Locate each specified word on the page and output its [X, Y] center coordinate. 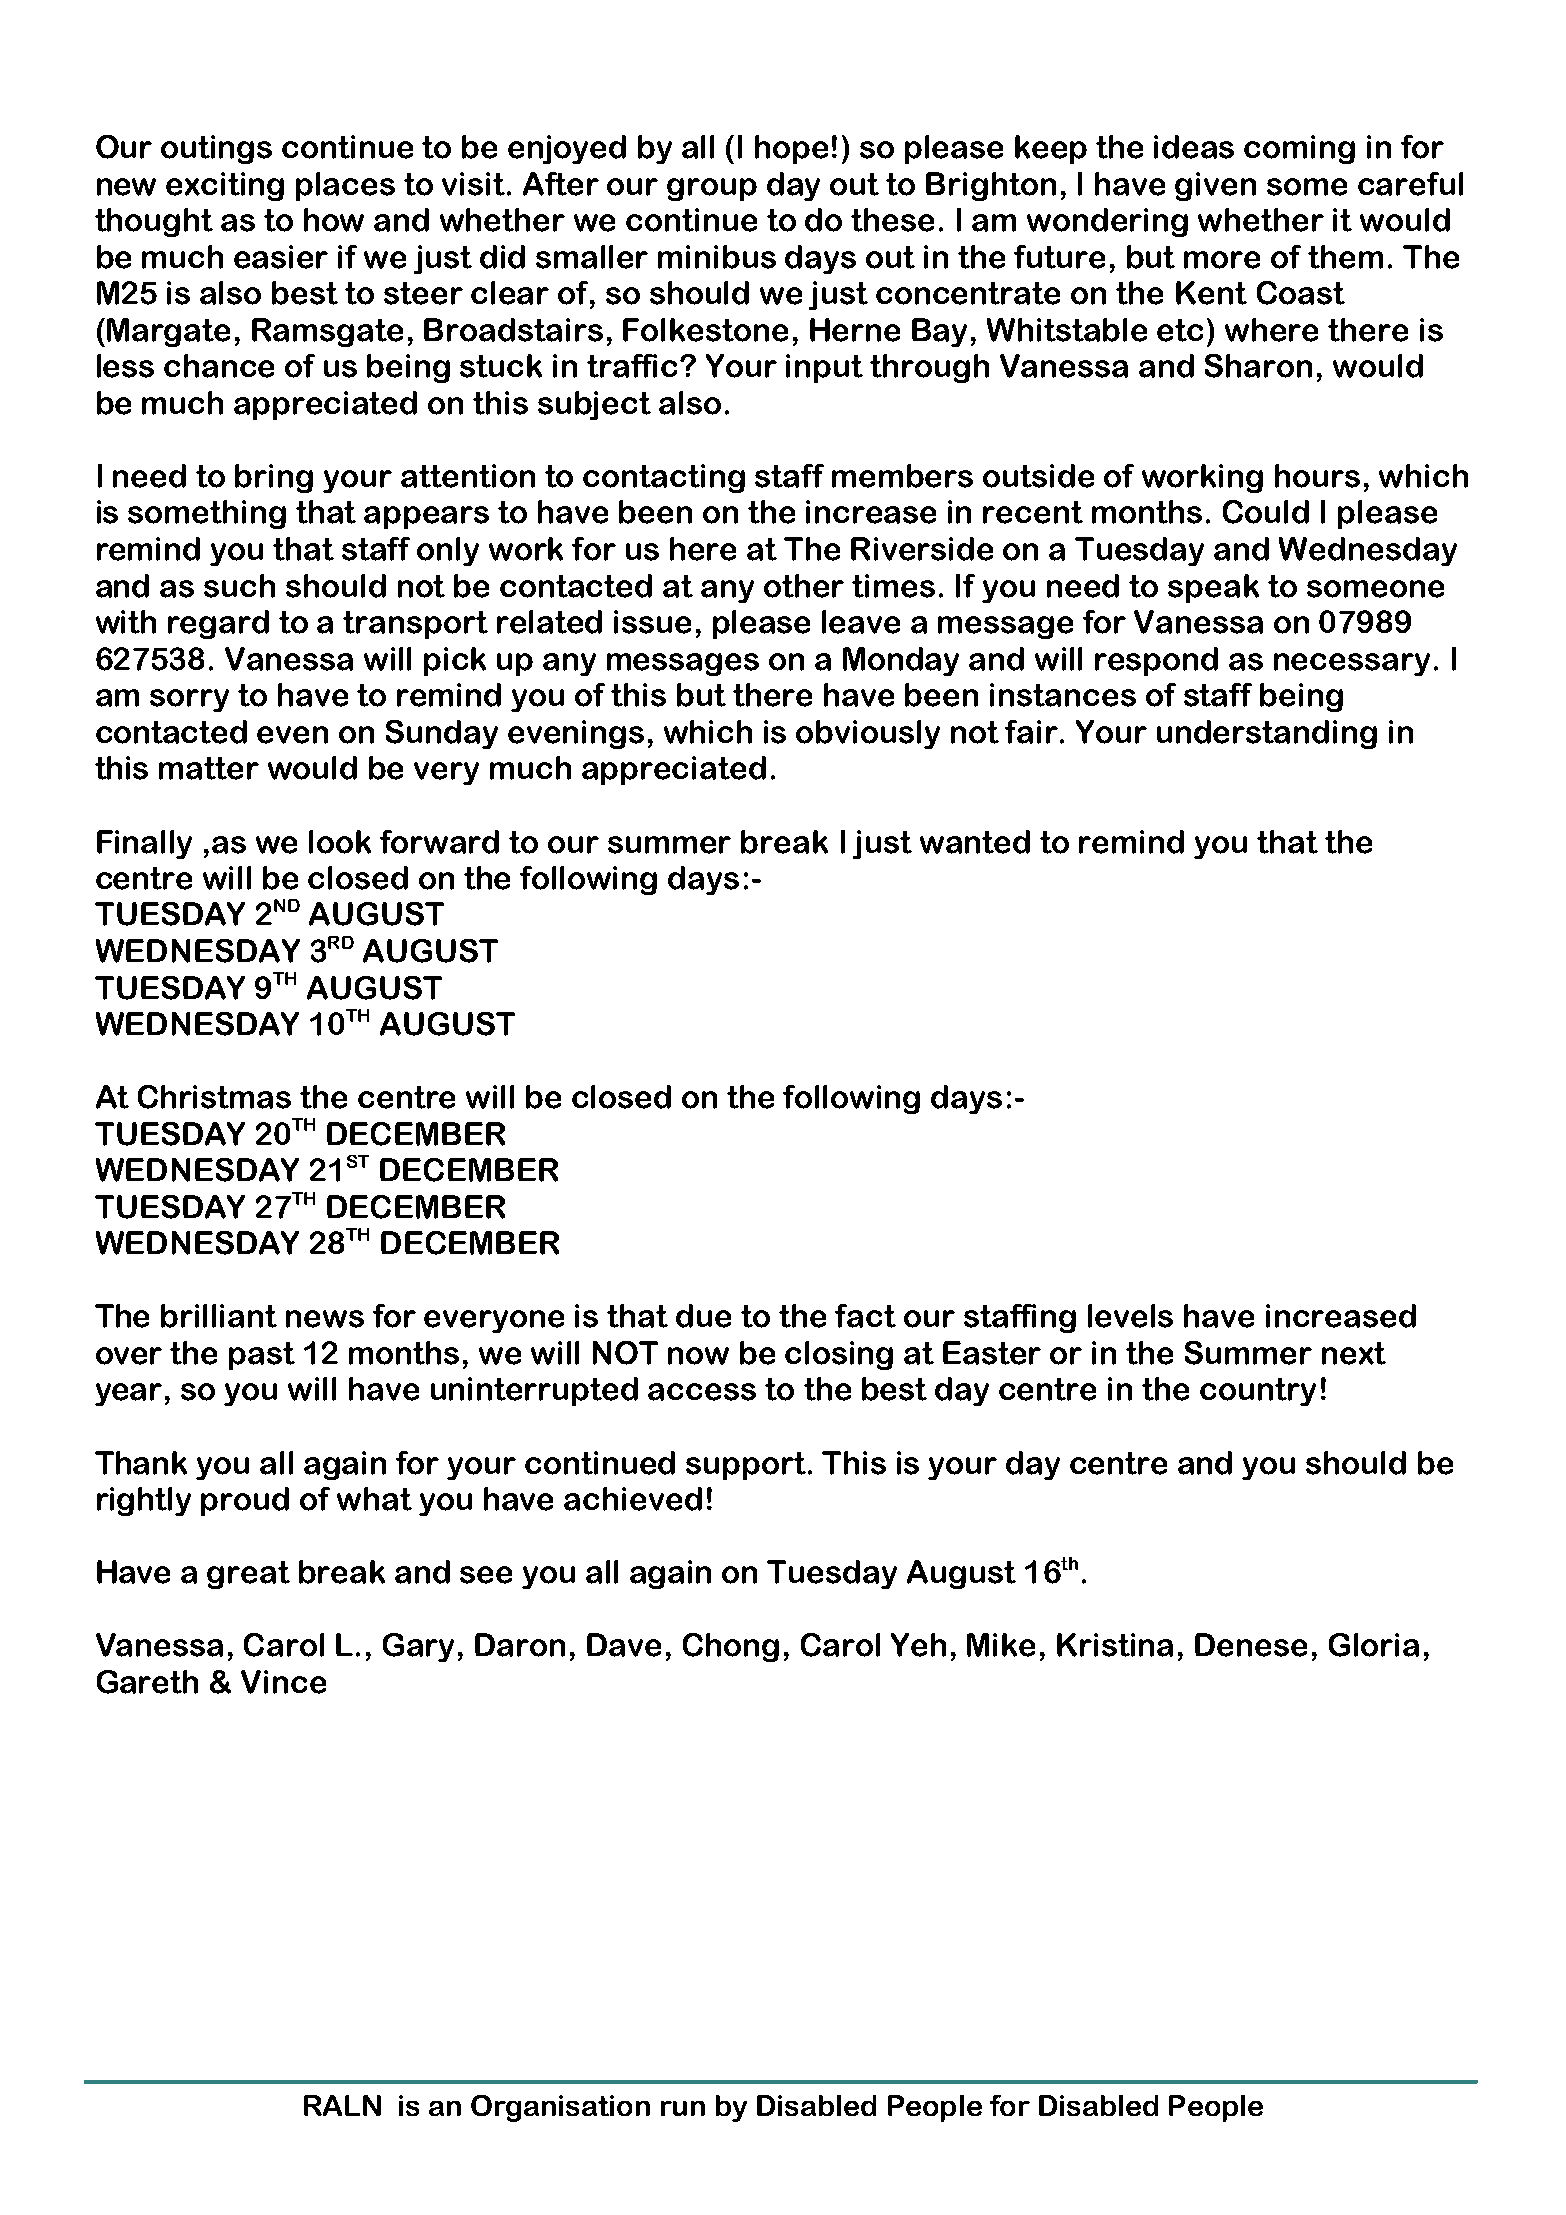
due [703, 1316]
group [712, 189]
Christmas [214, 1097]
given [1215, 186]
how [334, 220]
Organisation [560, 2108]
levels [1130, 1316]
